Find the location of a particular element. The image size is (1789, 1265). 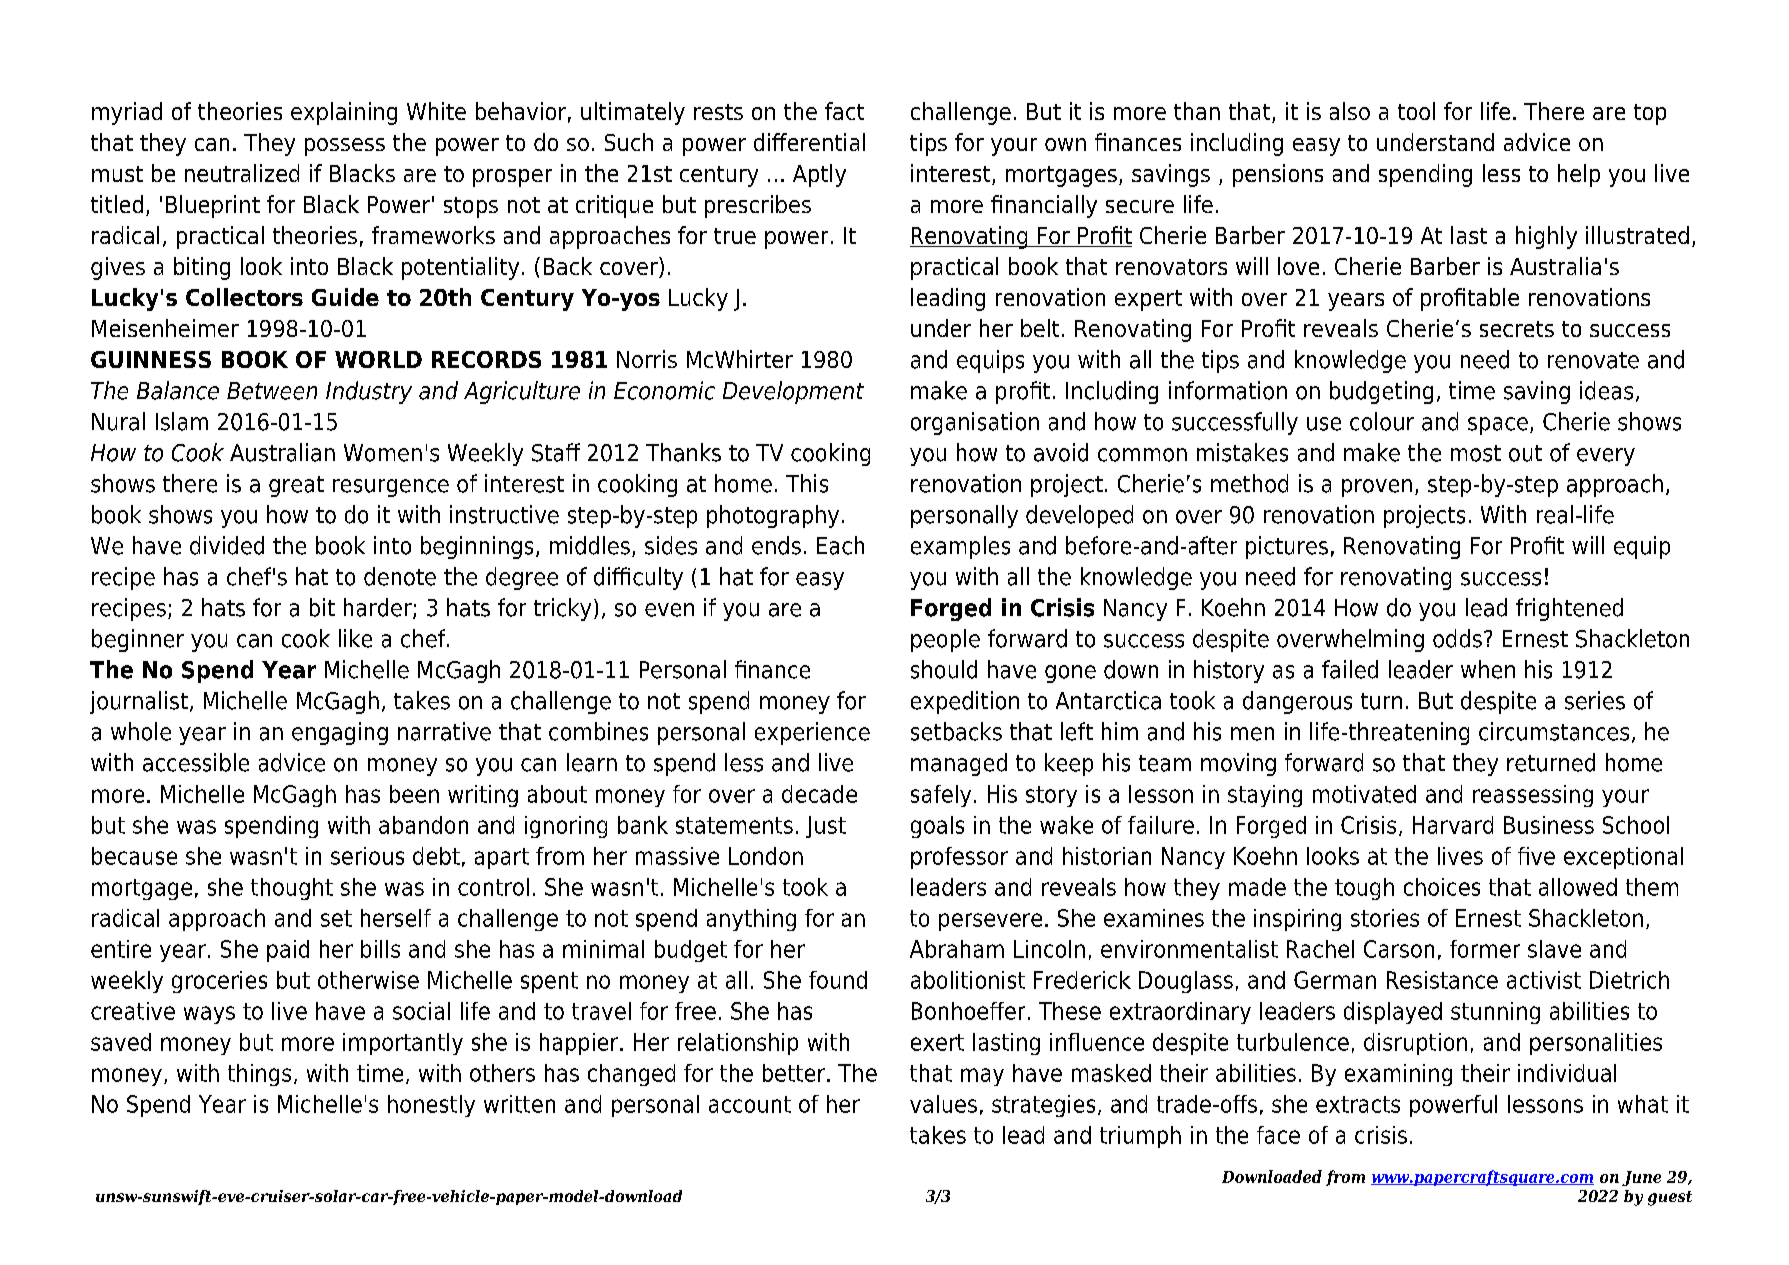

possess is located at coordinates (345, 147).
